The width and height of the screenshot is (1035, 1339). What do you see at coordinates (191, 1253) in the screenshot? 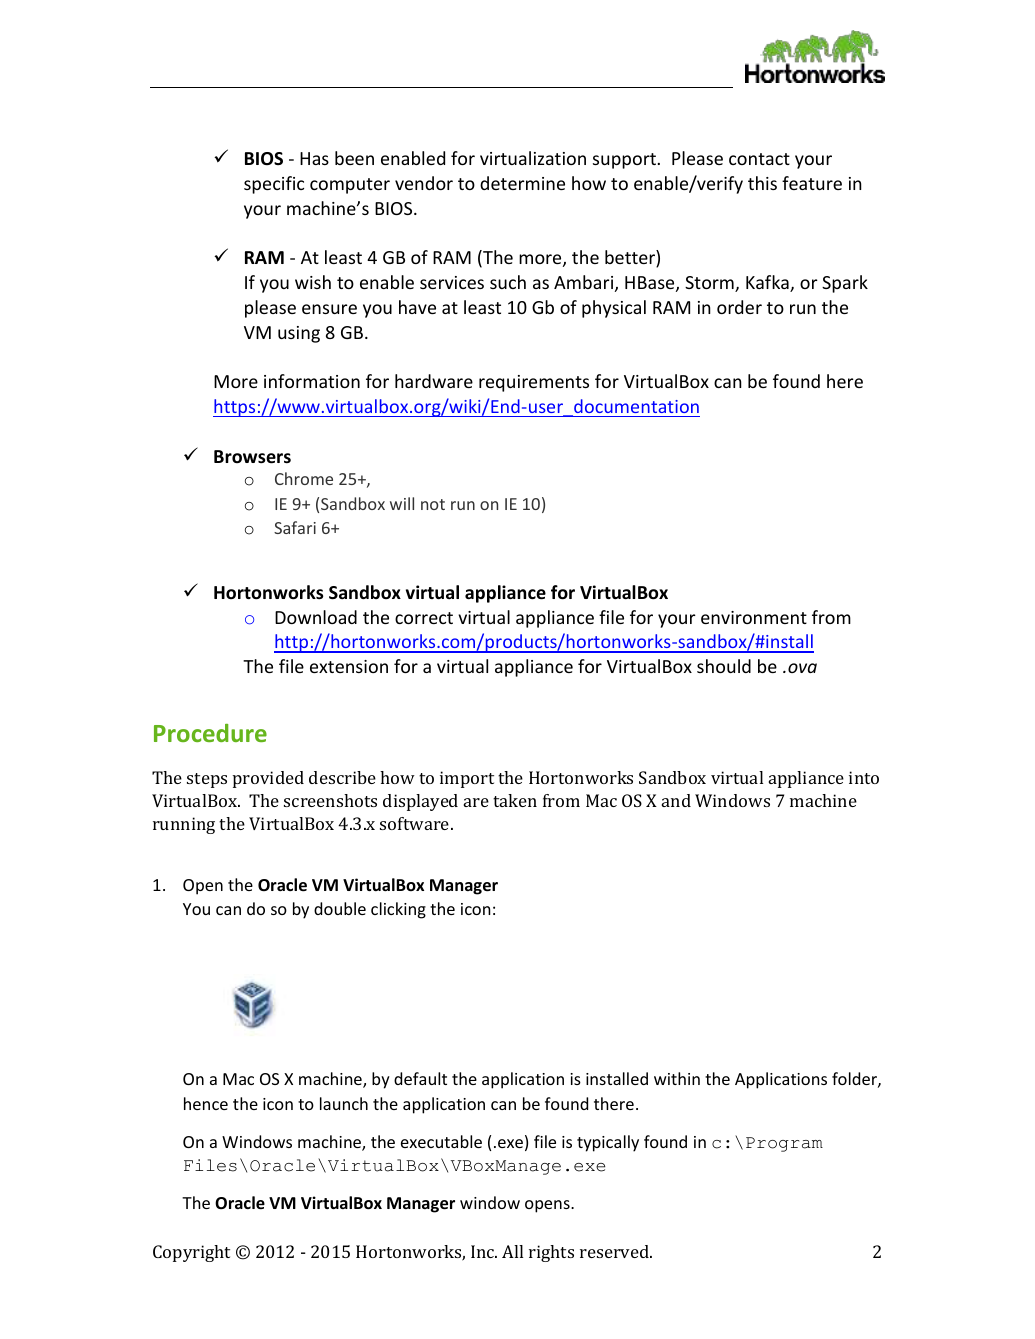
I see `Copyright` at bounding box center [191, 1253].
